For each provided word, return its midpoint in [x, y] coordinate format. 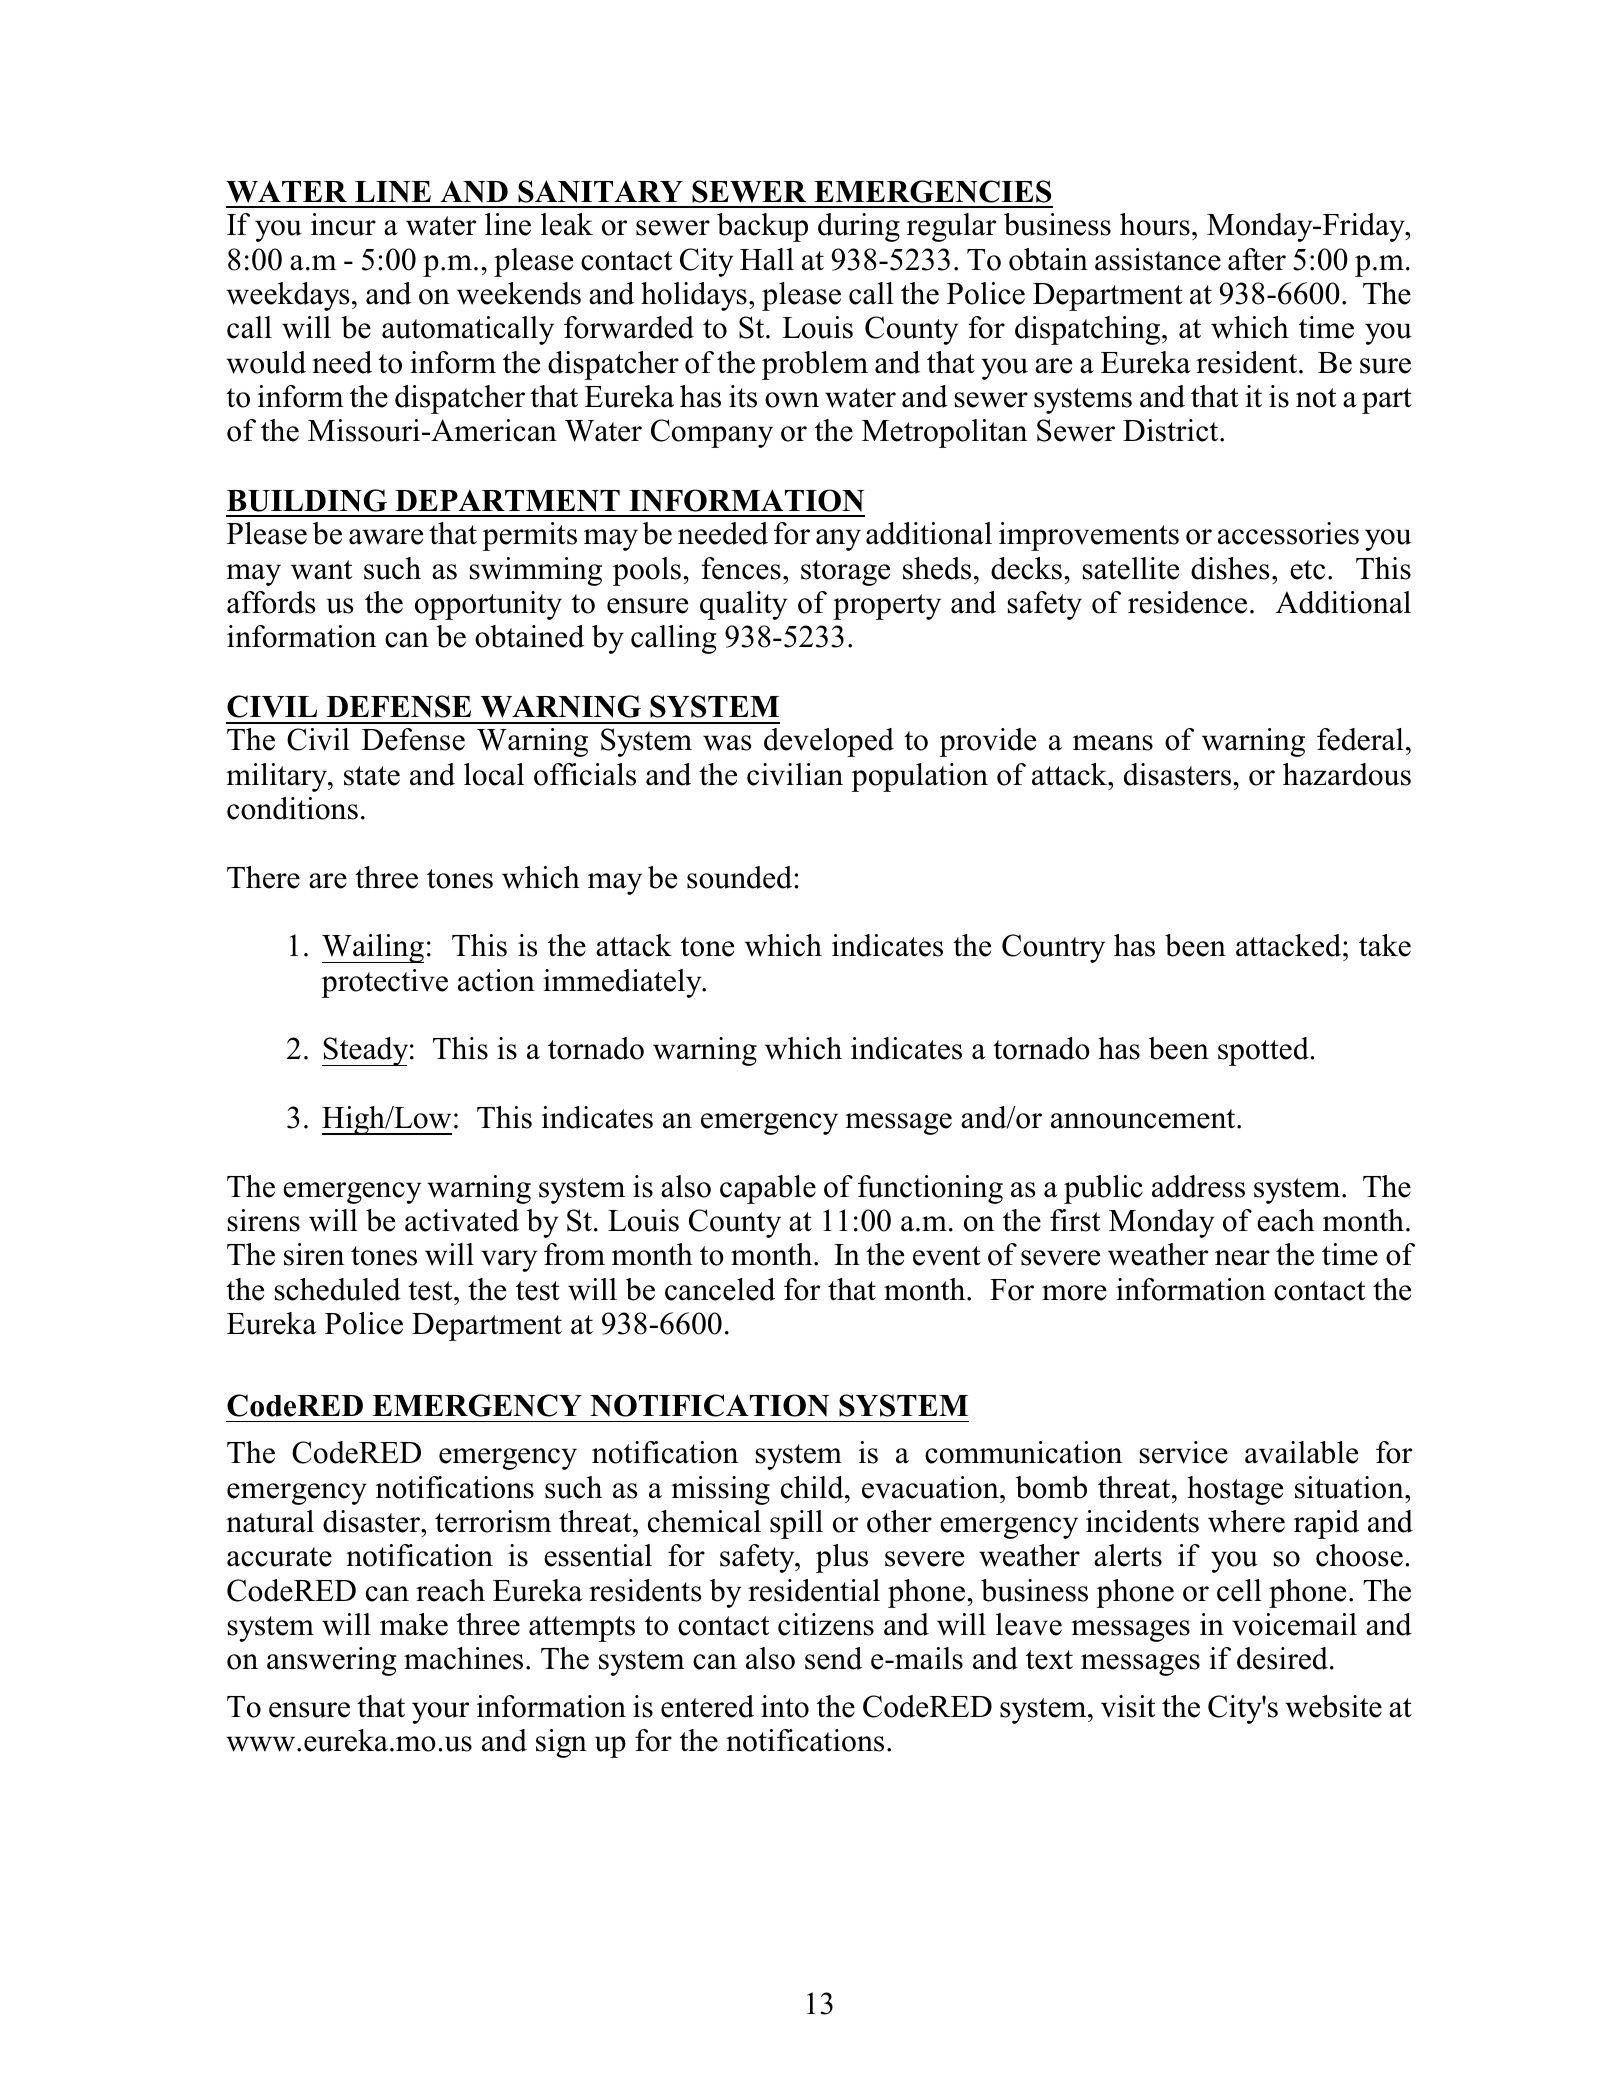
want [321, 570]
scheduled [338, 1289]
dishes [1230, 568]
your [440, 1713]
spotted [1264, 1051]
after [1257, 259]
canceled [720, 1289]
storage [845, 573]
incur [343, 224]
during [859, 227]
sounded [741, 877]
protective [384, 983]
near [1242, 1258]
